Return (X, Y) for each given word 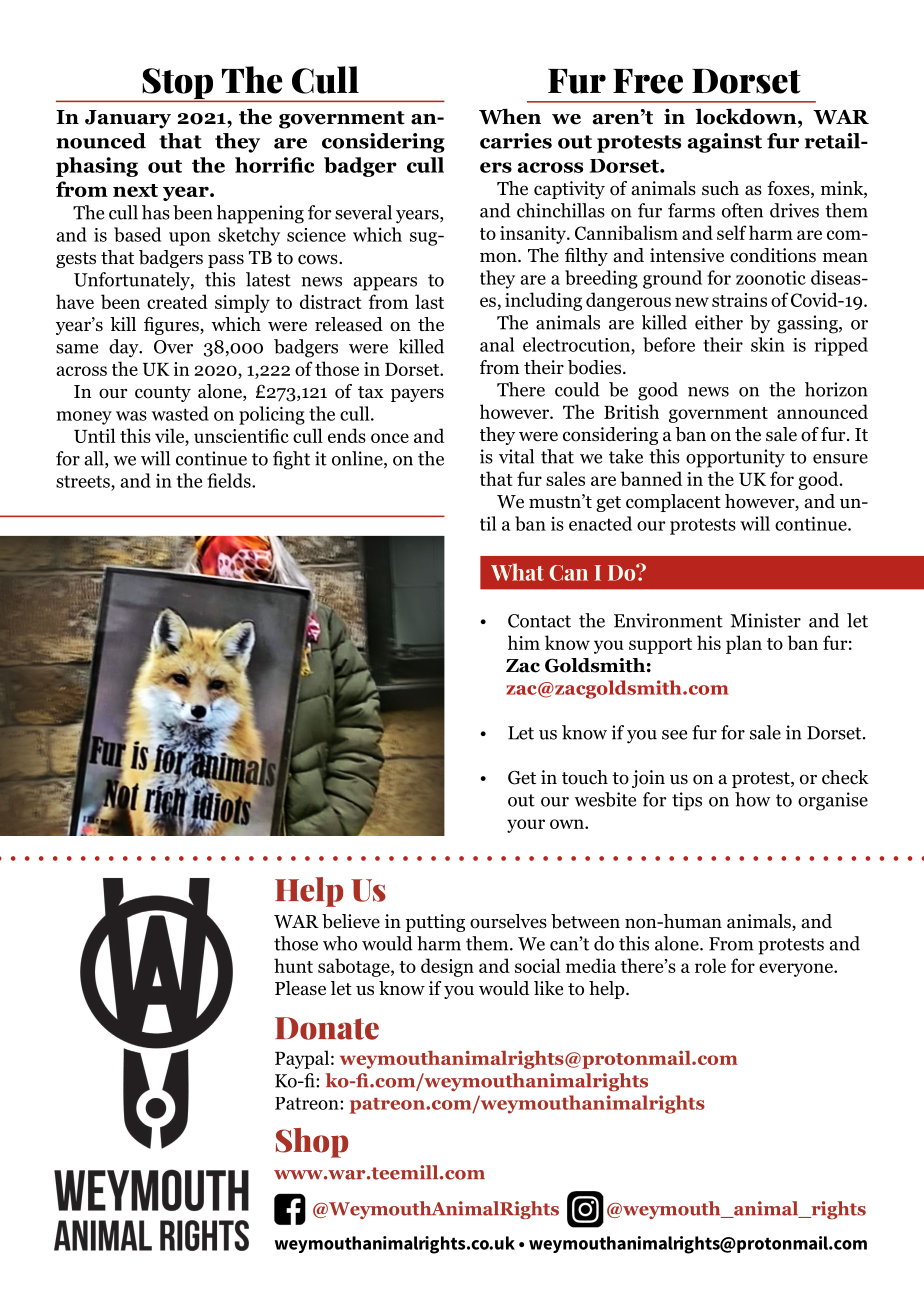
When (510, 116)
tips (687, 801)
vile (170, 437)
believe (351, 921)
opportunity (735, 458)
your (526, 826)
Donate (327, 1028)
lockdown (747, 116)
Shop (312, 1143)
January (128, 119)
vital (516, 456)
